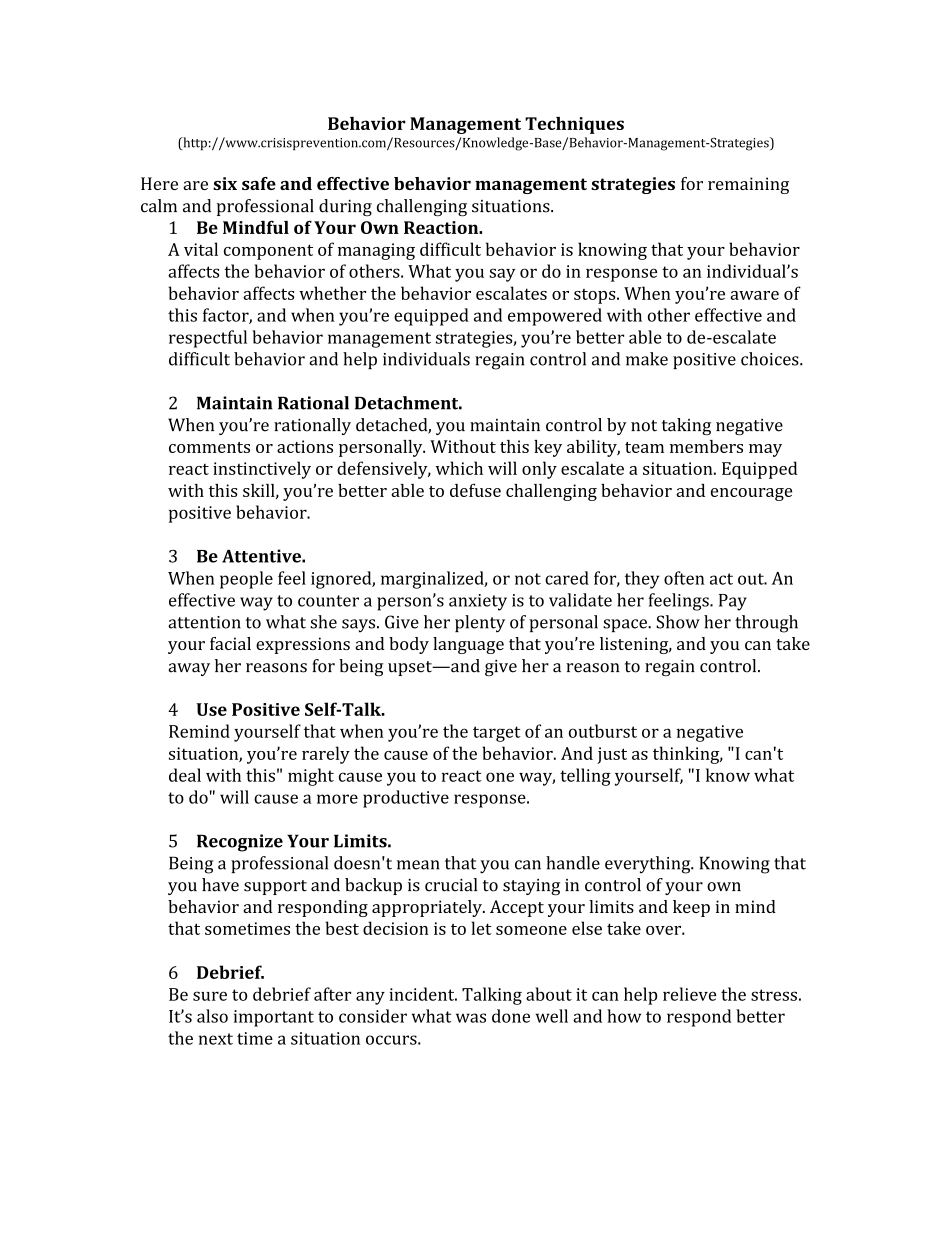 The image size is (952, 1233). I want to click on people, so click(246, 580).
